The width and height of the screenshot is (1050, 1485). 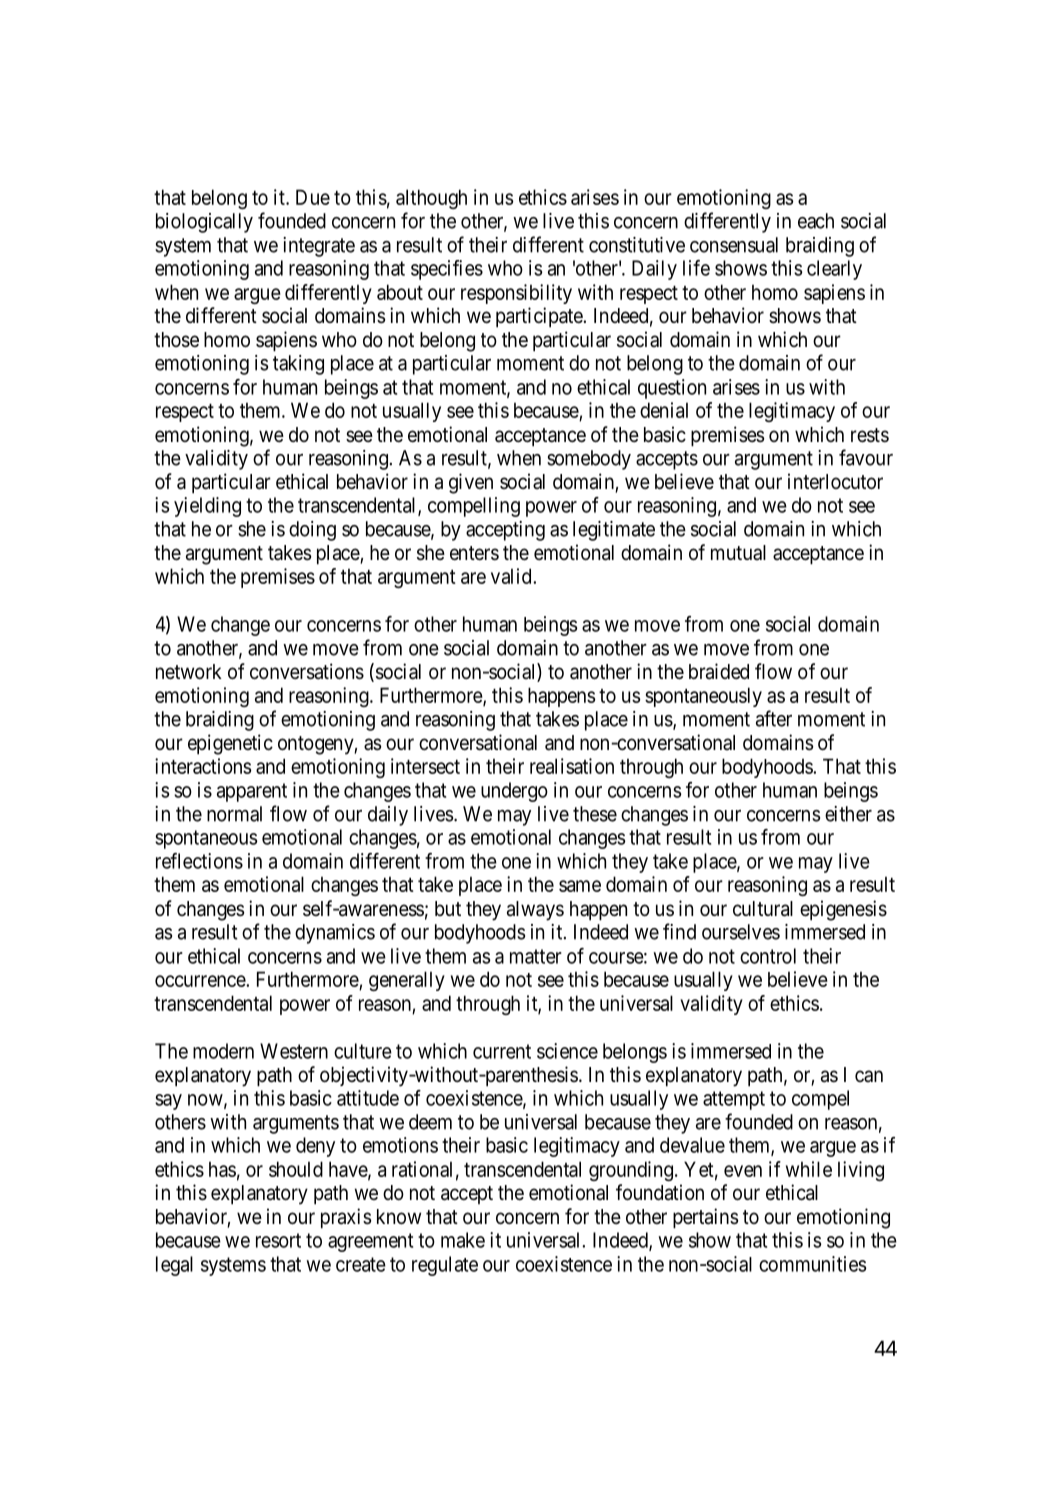 I want to click on biologically, so click(x=204, y=223).
